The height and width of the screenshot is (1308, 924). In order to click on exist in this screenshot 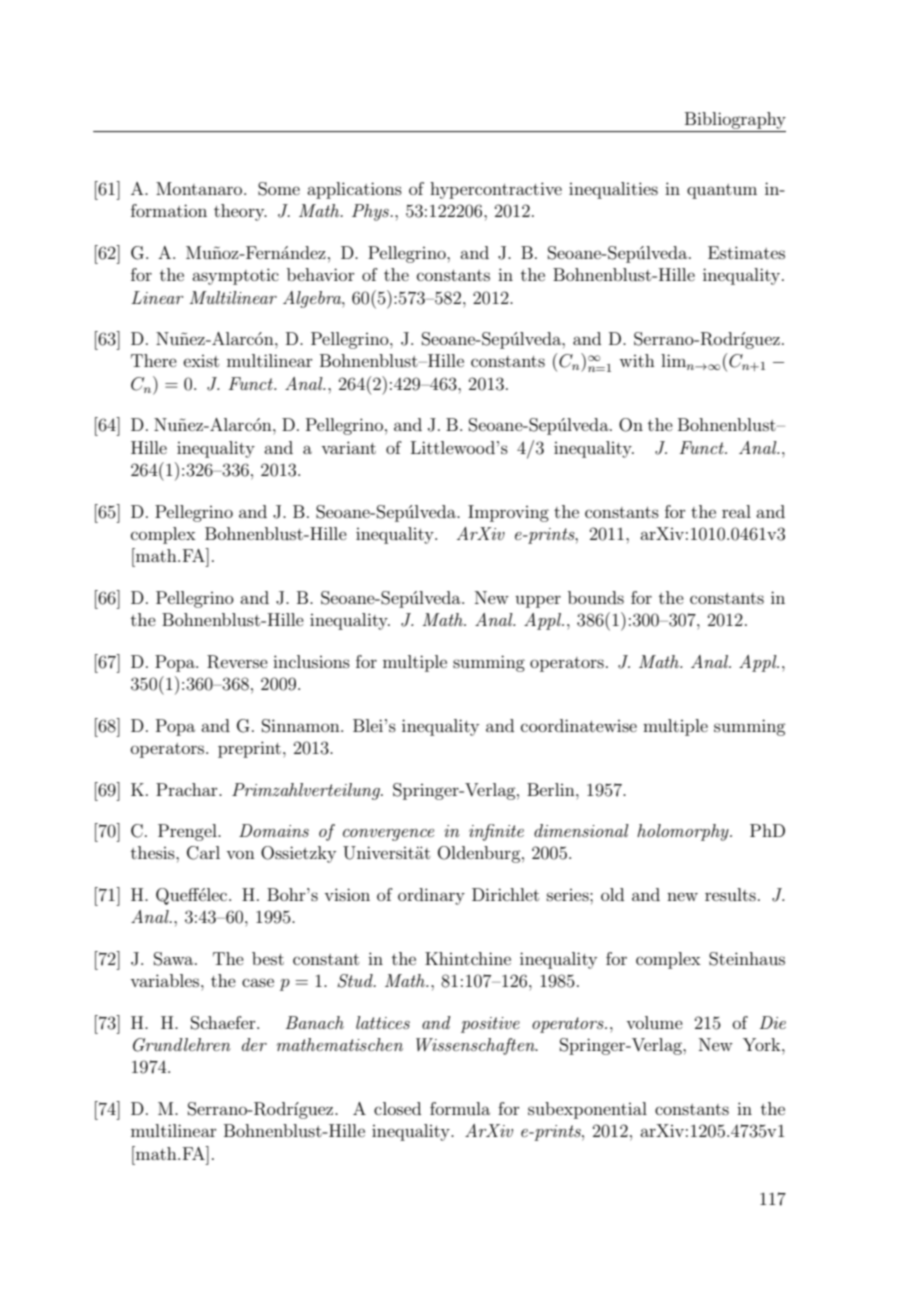, I will do `click(201, 361)`.
